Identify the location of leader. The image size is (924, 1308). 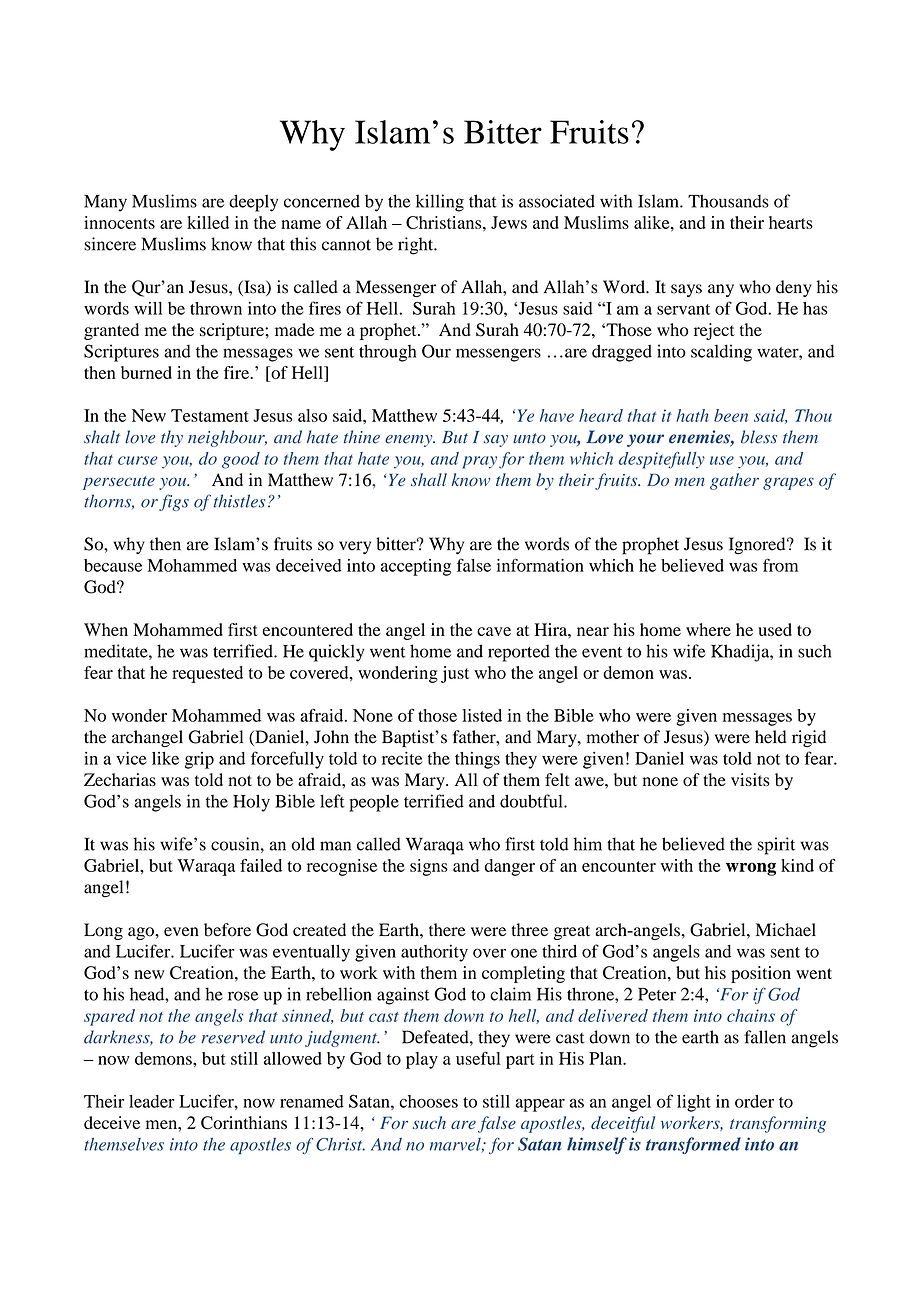
(152, 1101).
